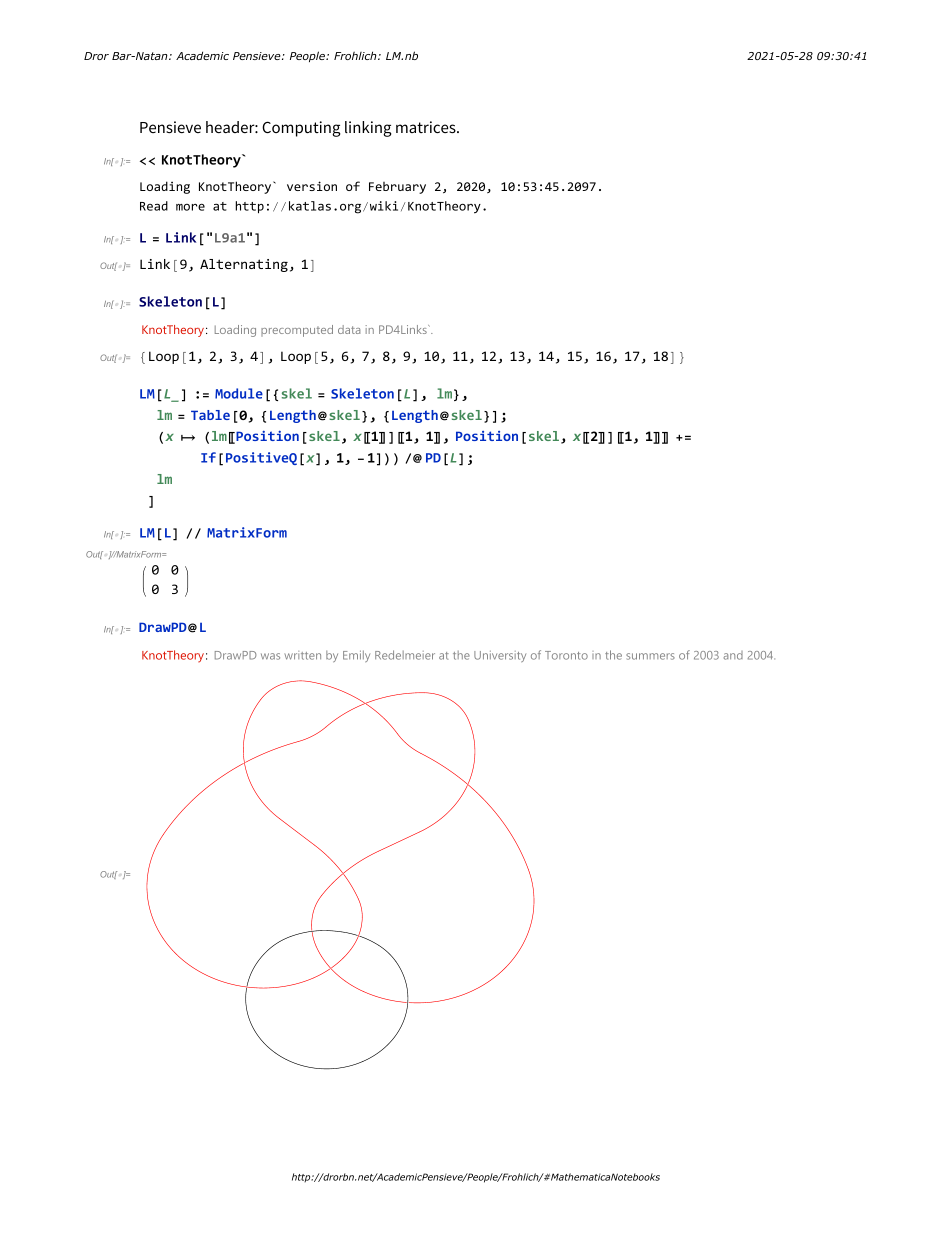  What do you see at coordinates (397, 188) in the page?
I see `February` at bounding box center [397, 188].
